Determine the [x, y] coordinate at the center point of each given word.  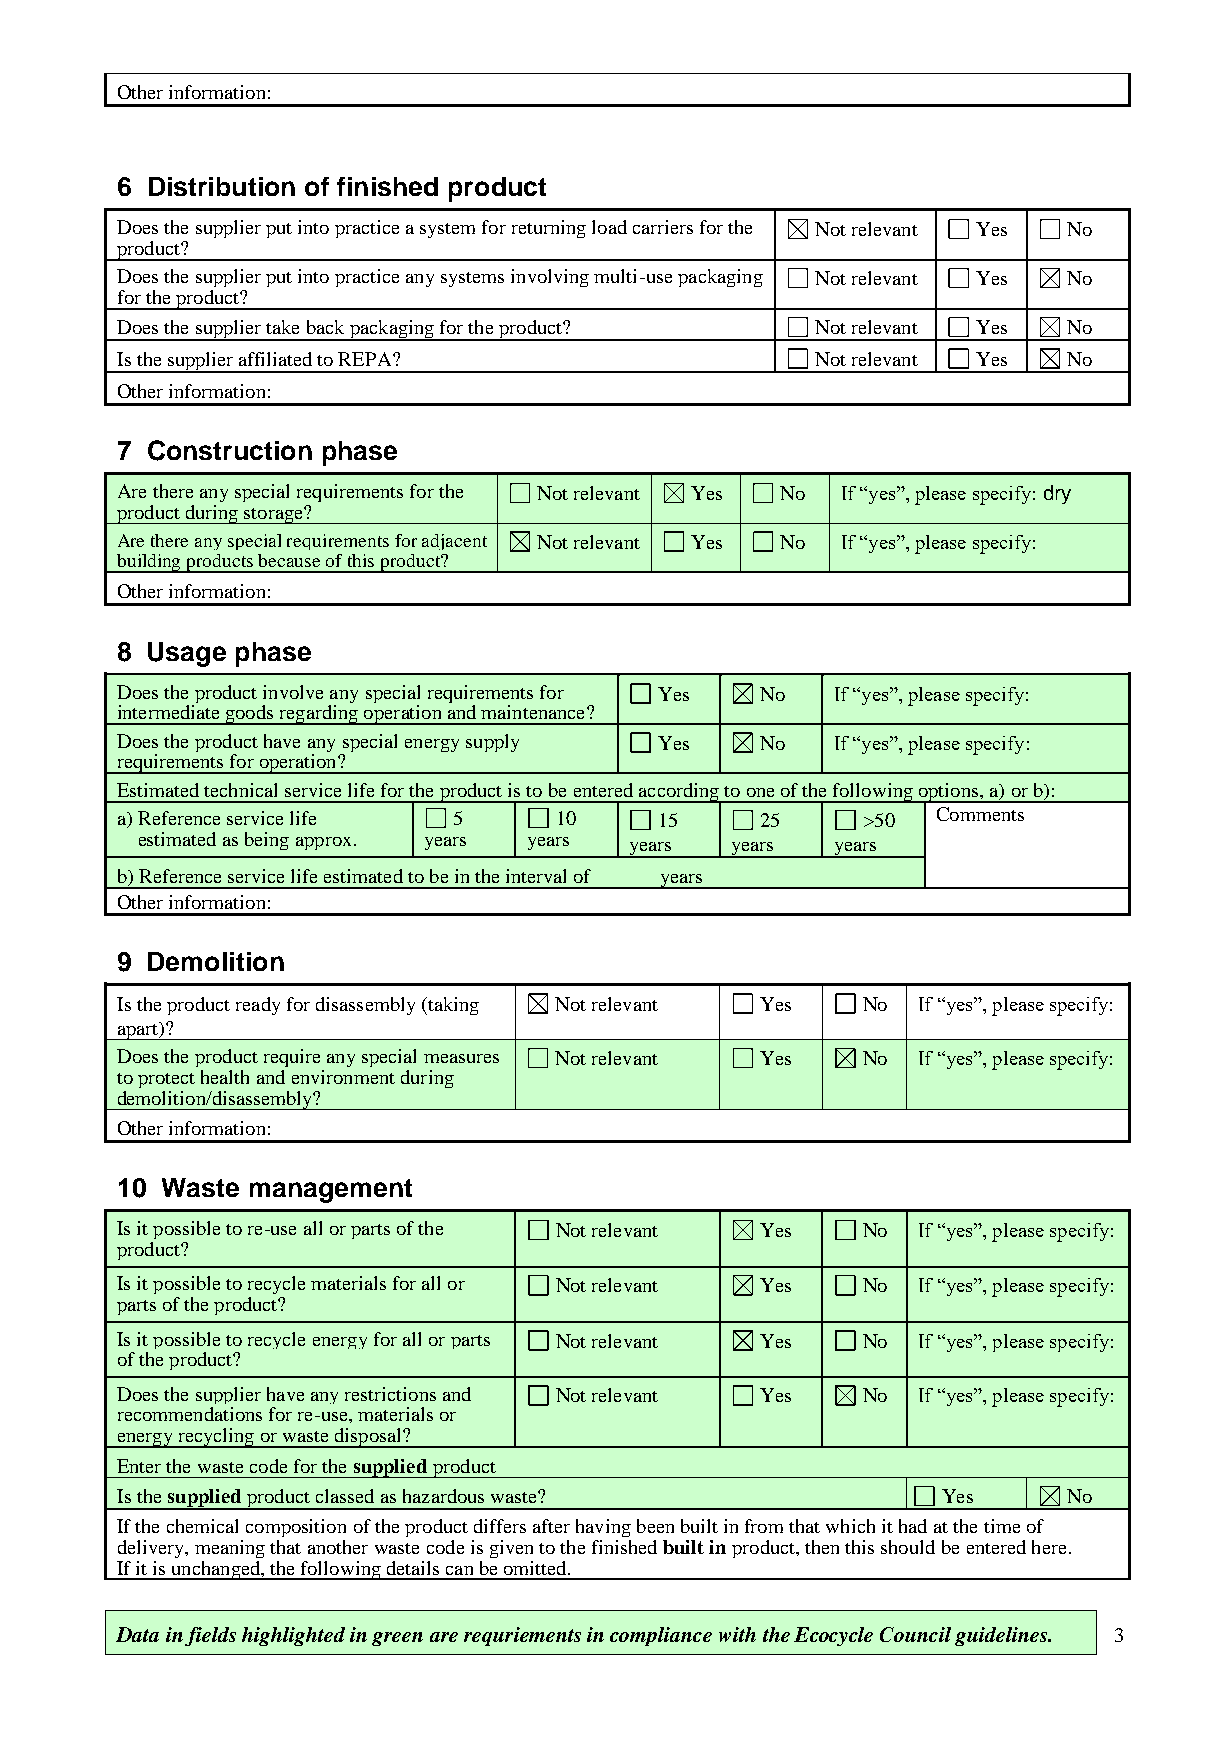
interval [536, 876]
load [609, 227]
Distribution [222, 186]
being [267, 841]
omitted [536, 1568]
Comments [980, 814]
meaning [230, 1549]
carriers [663, 227]
